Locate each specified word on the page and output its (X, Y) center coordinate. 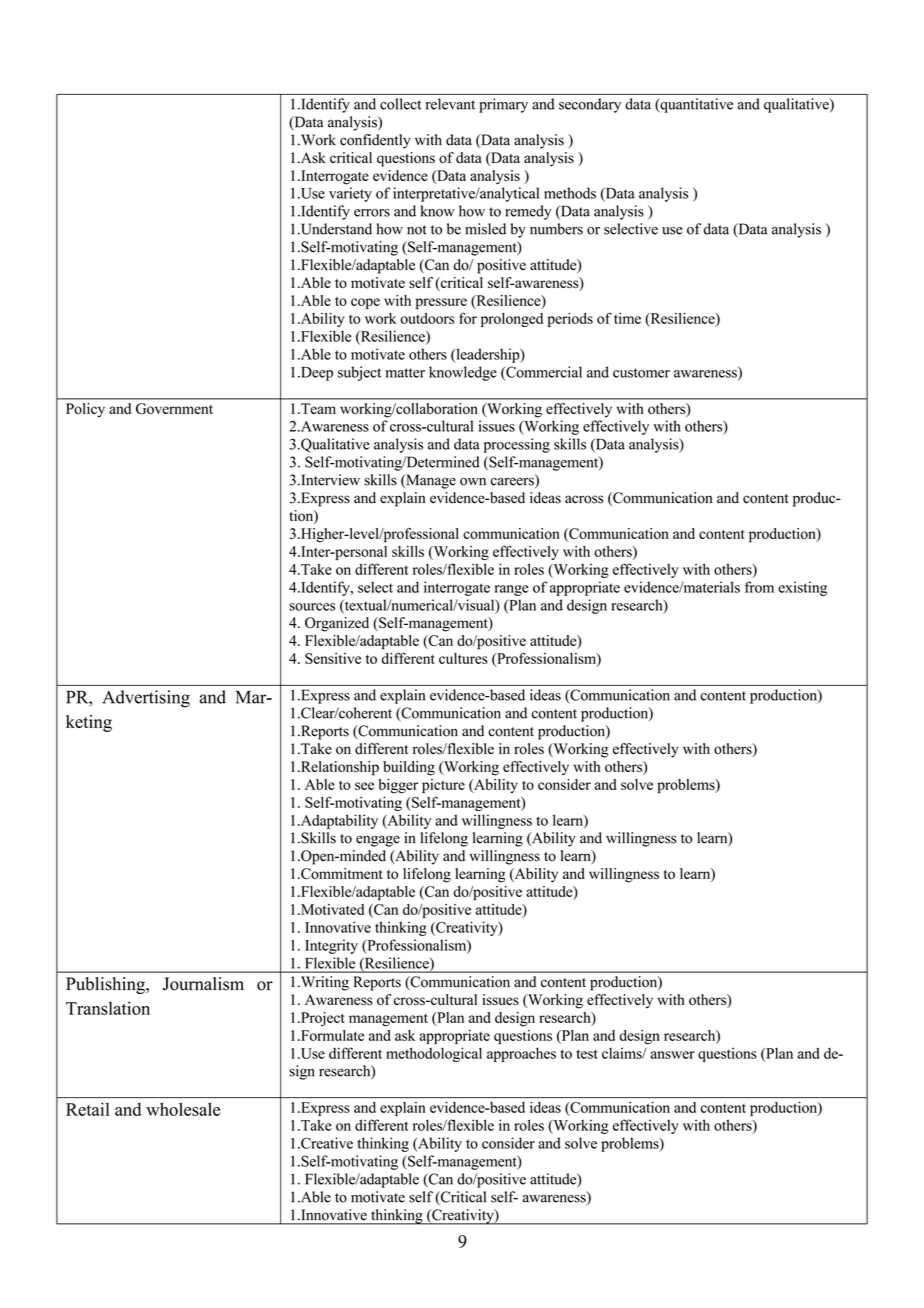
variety (350, 194)
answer (673, 1055)
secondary (590, 105)
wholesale (183, 1109)
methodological (434, 1054)
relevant (450, 104)
